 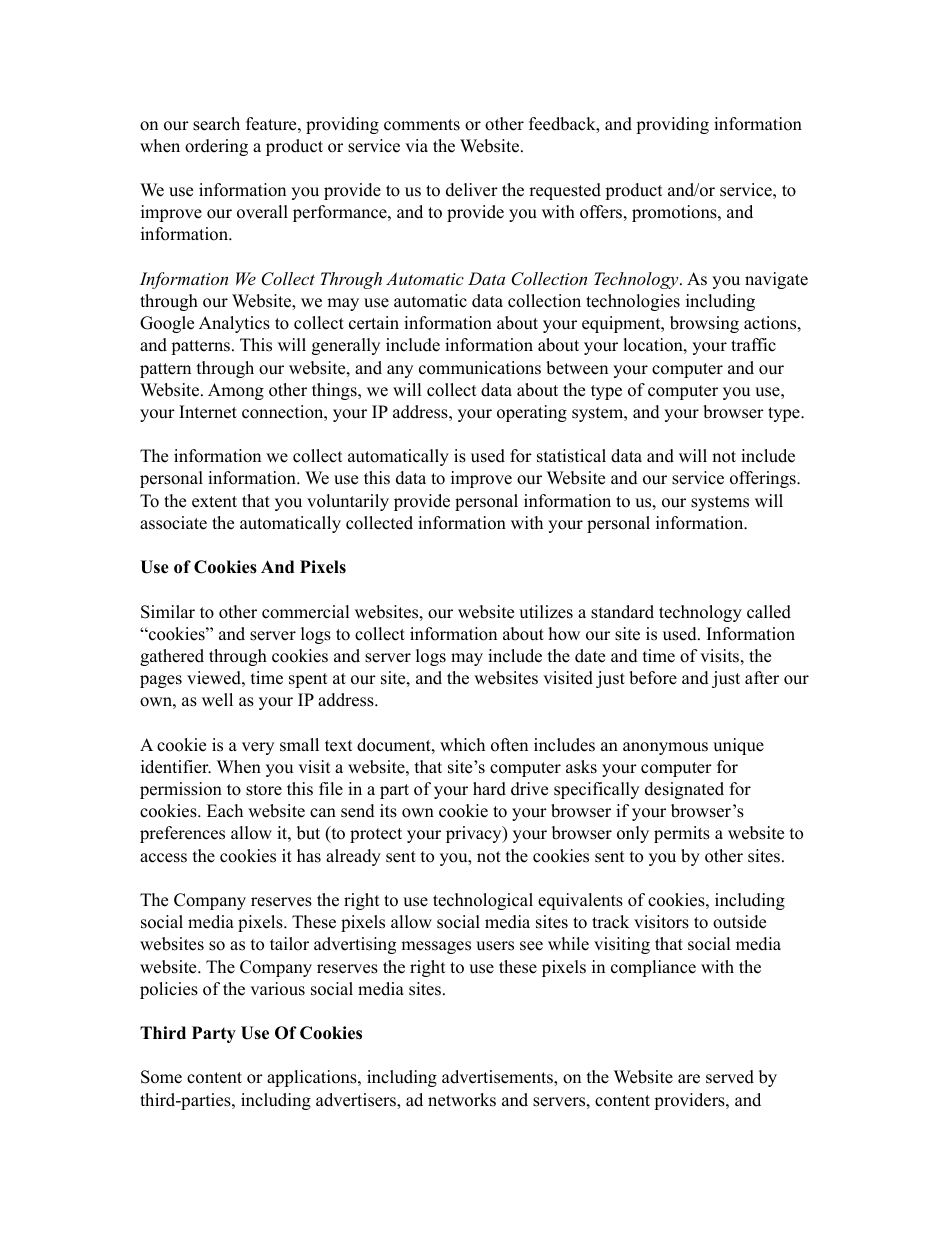 What do you see at coordinates (462, 745) in the image?
I see `which` at bounding box center [462, 745].
